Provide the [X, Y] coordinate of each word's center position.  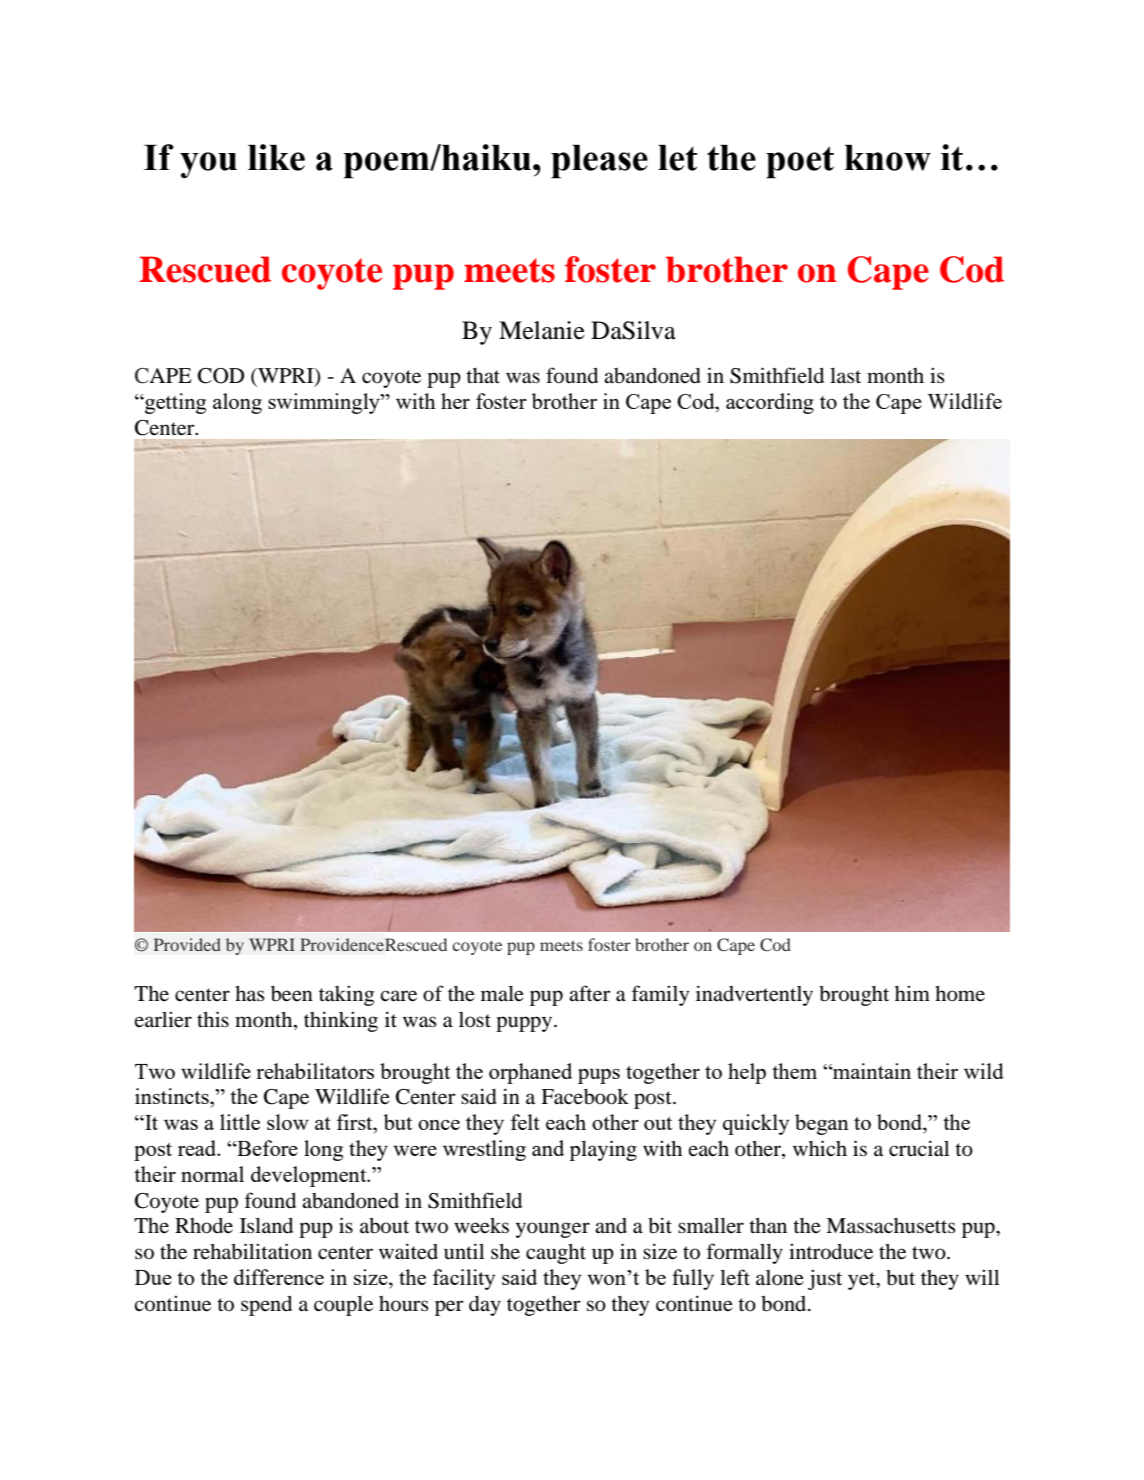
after [590, 993]
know [888, 158]
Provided [187, 944]
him [912, 993]
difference [279, 1277]
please [599, 162]
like [276, 157]
